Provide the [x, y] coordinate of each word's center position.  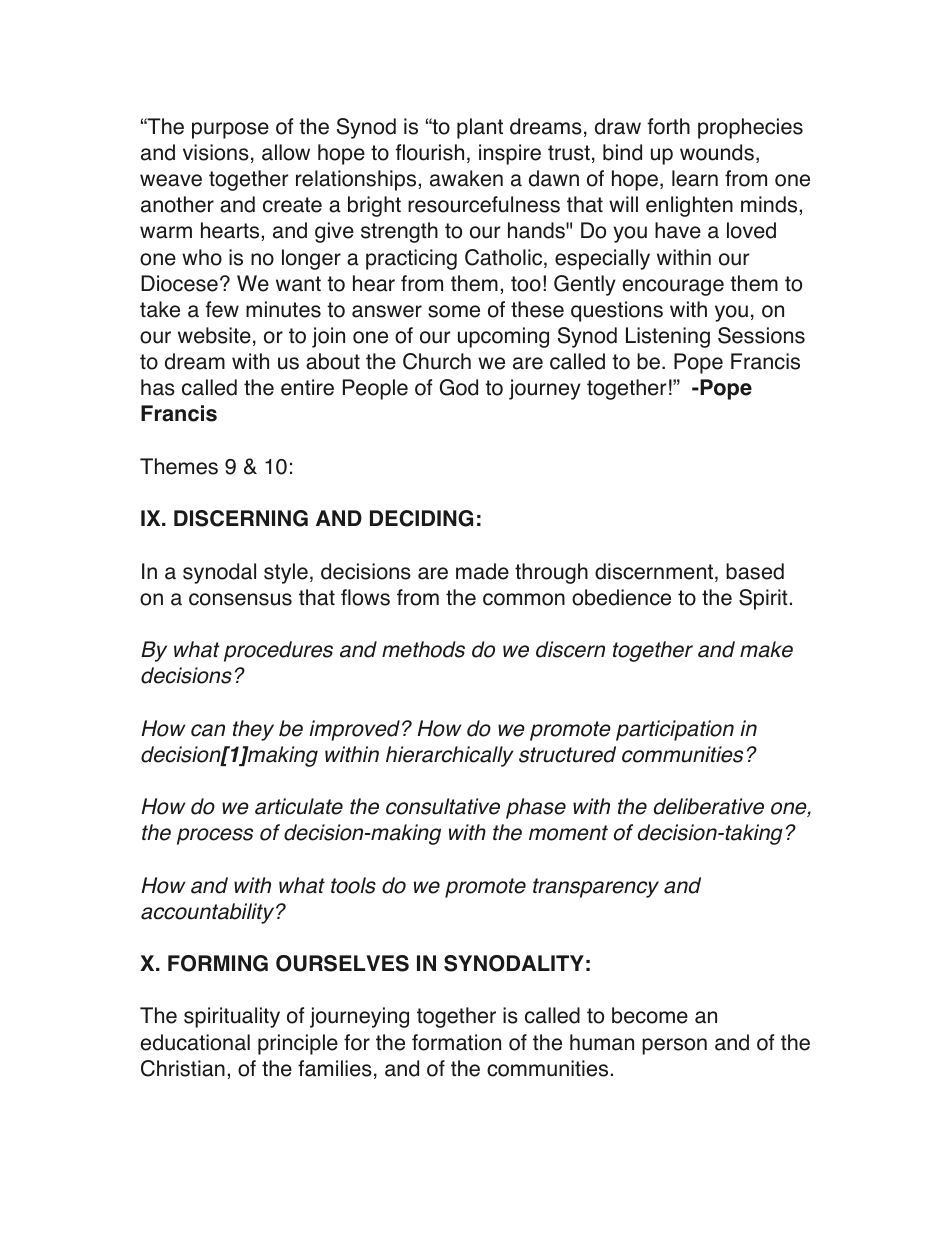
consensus [240, 599]
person [674, 1046]
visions [216, 152]
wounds [717, 152]
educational [195, 1042]
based [755, 571]
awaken [466, 178]
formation [456, 1042]
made [482, 571]
